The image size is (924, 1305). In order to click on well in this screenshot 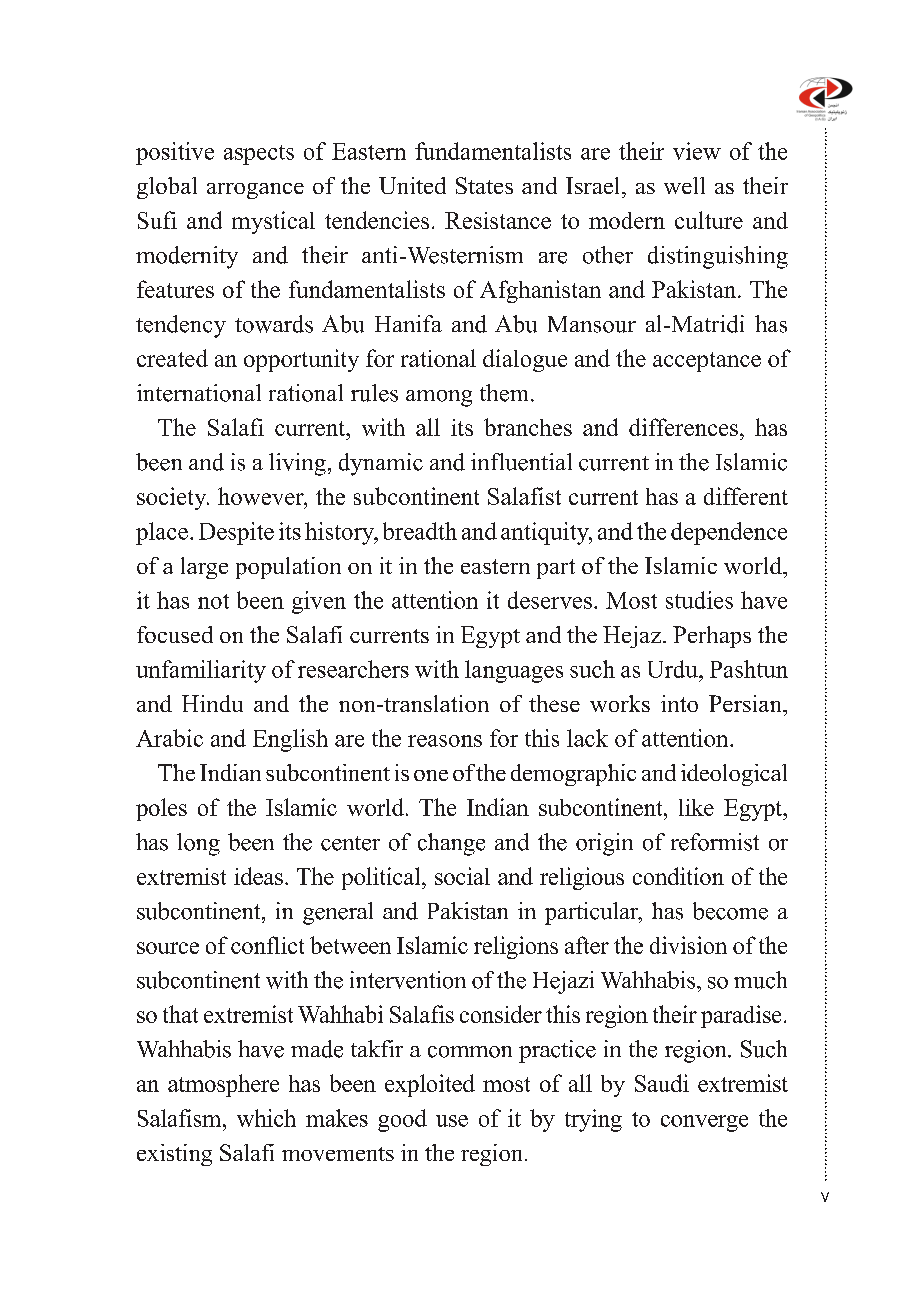, I will do `click(684, 185)`.
